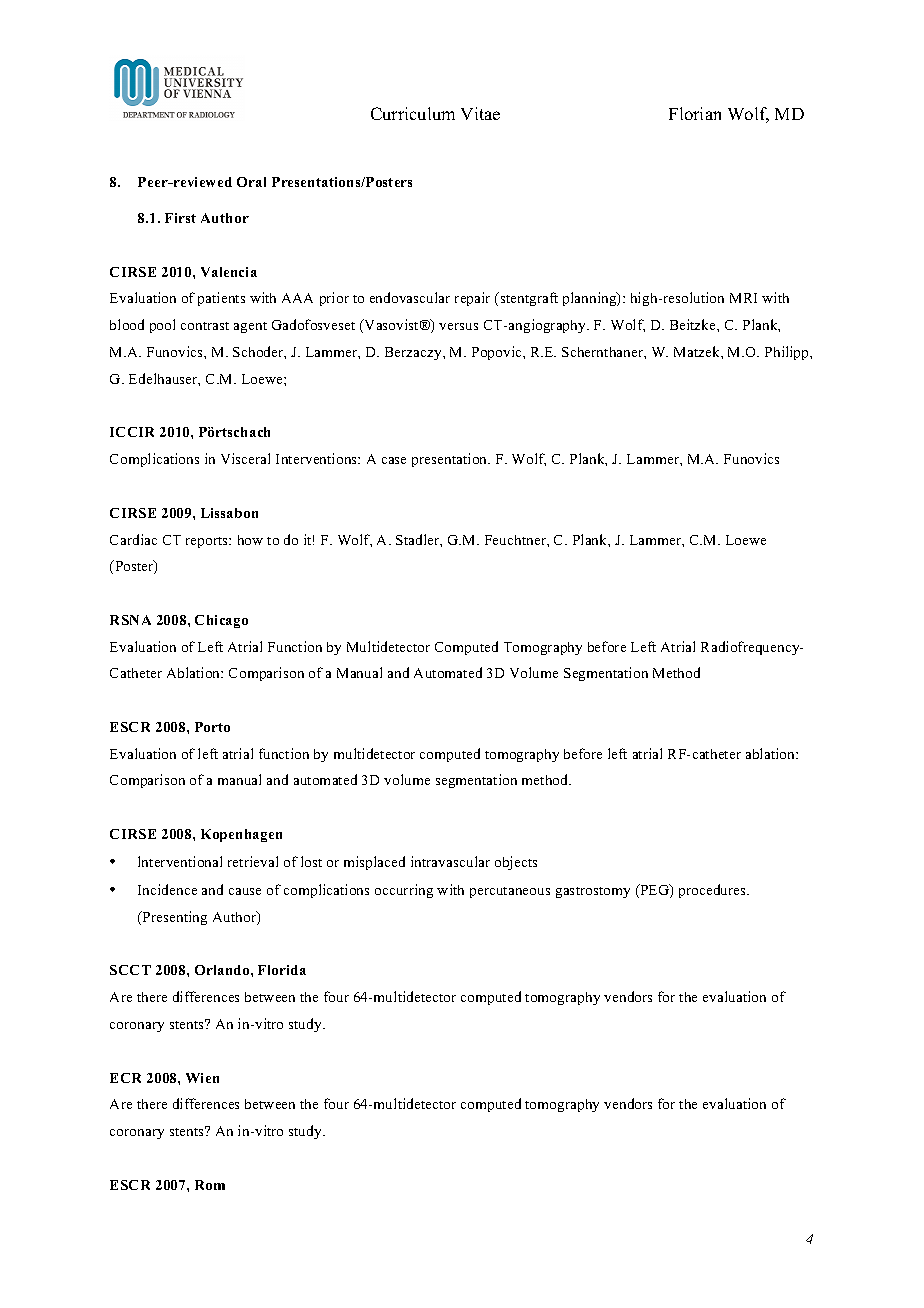 The height and width of the image is (1308, 924). Describe the element at coordinates (695, 113) in the image. I see `Florian` at that location.
